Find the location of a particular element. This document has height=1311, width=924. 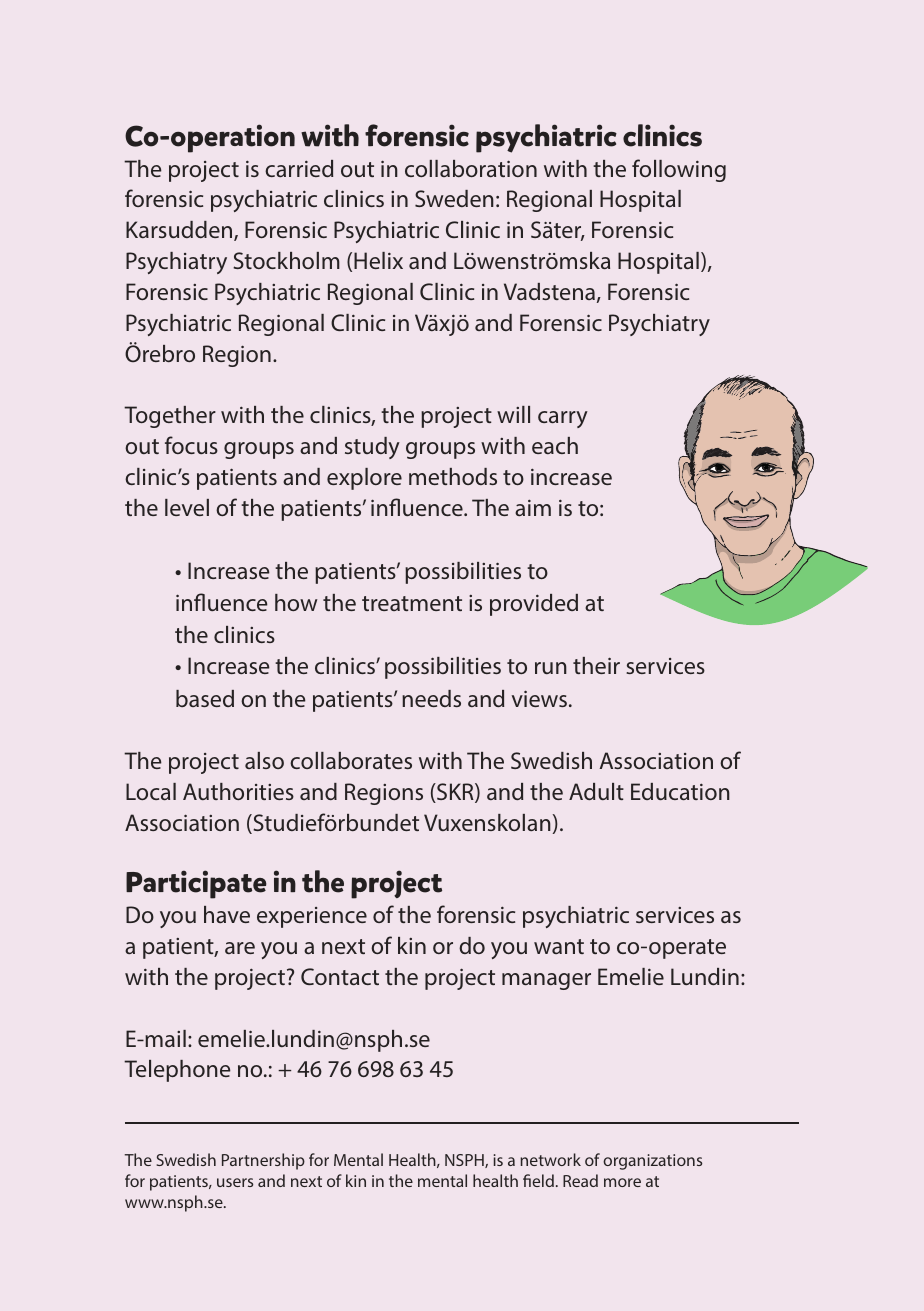

needs is located at coordinates (431, 698).
